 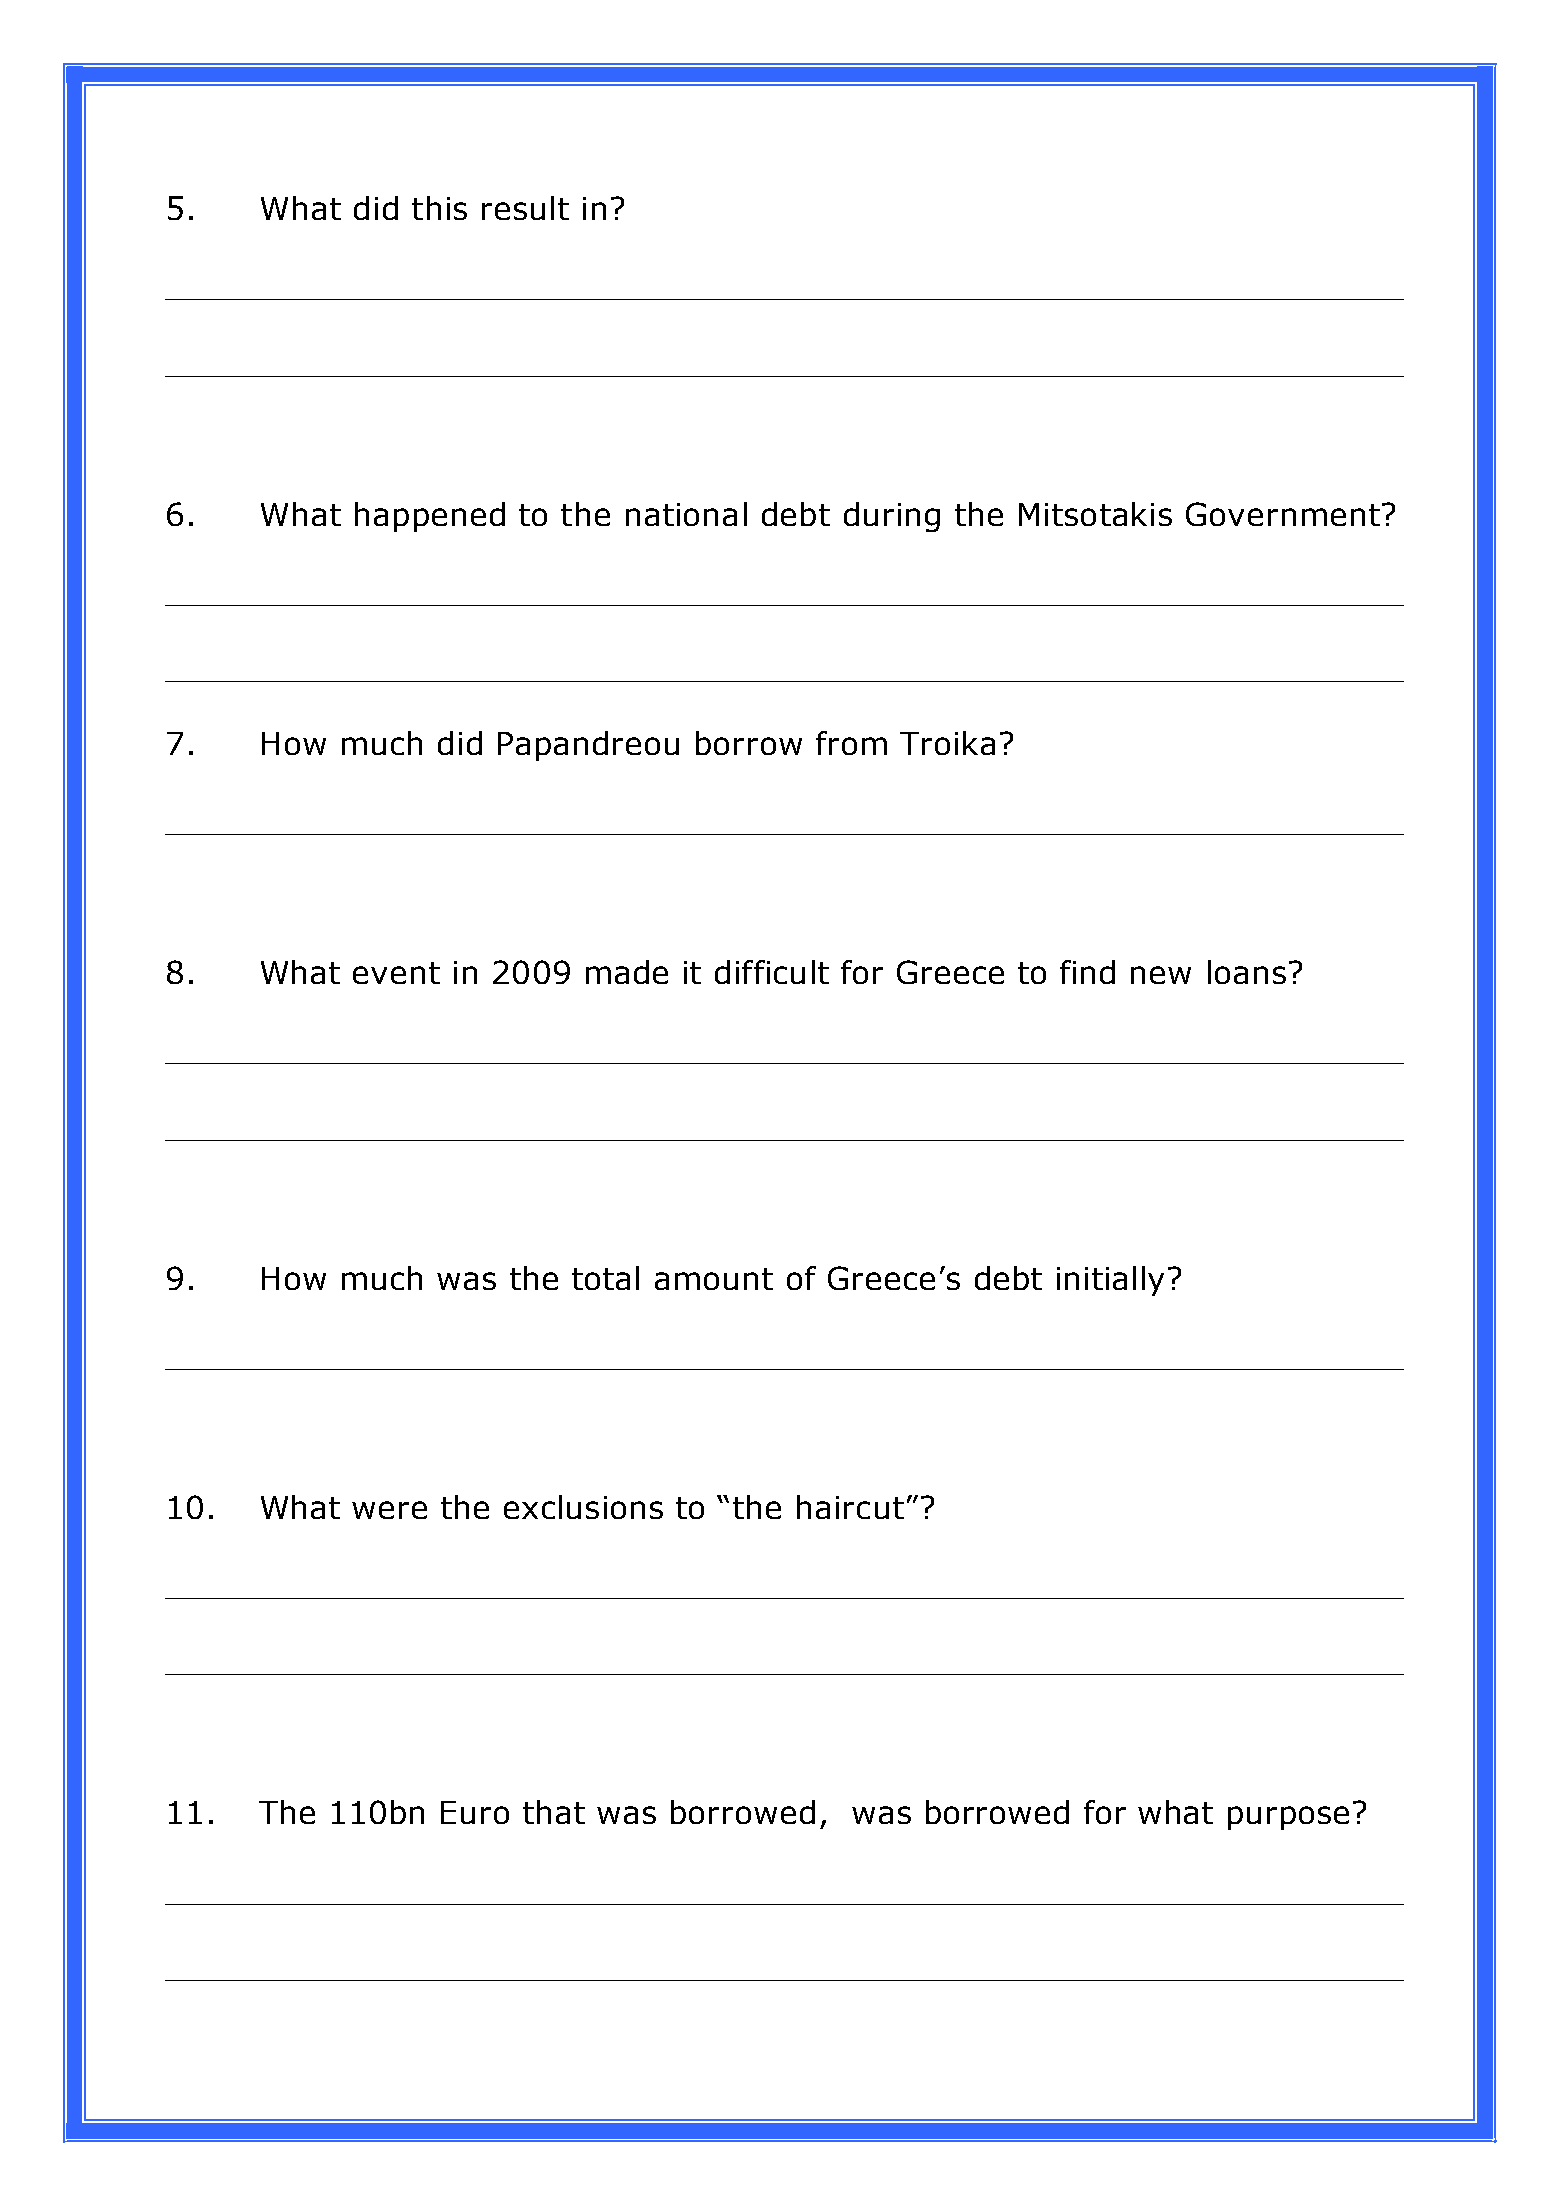 What do you see at coordinates (525, 208) in the document?
I see `result` at bounding box center [525, 208].
